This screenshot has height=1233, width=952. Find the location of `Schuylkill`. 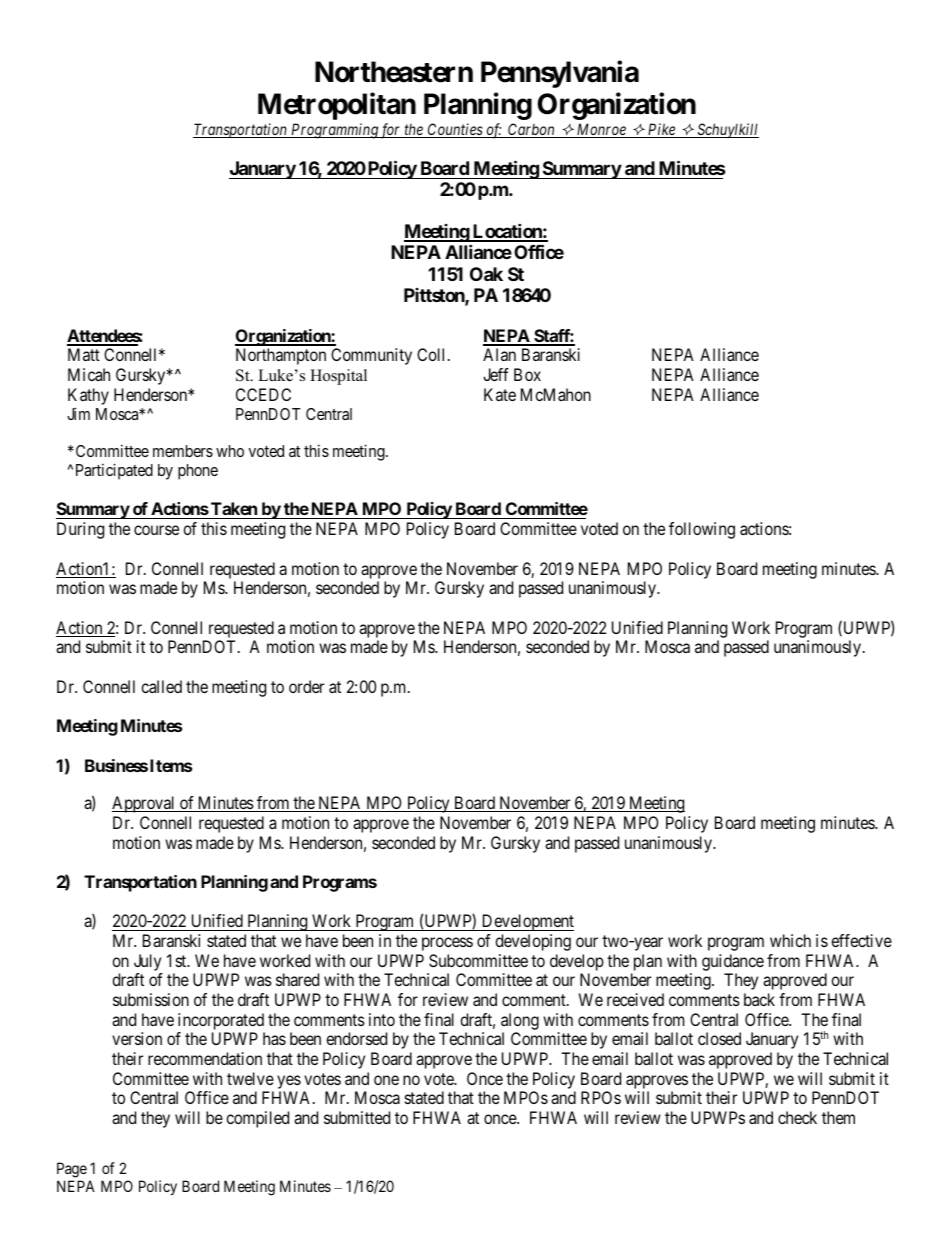

Schuylkill is located at coordinates (727, 130).
